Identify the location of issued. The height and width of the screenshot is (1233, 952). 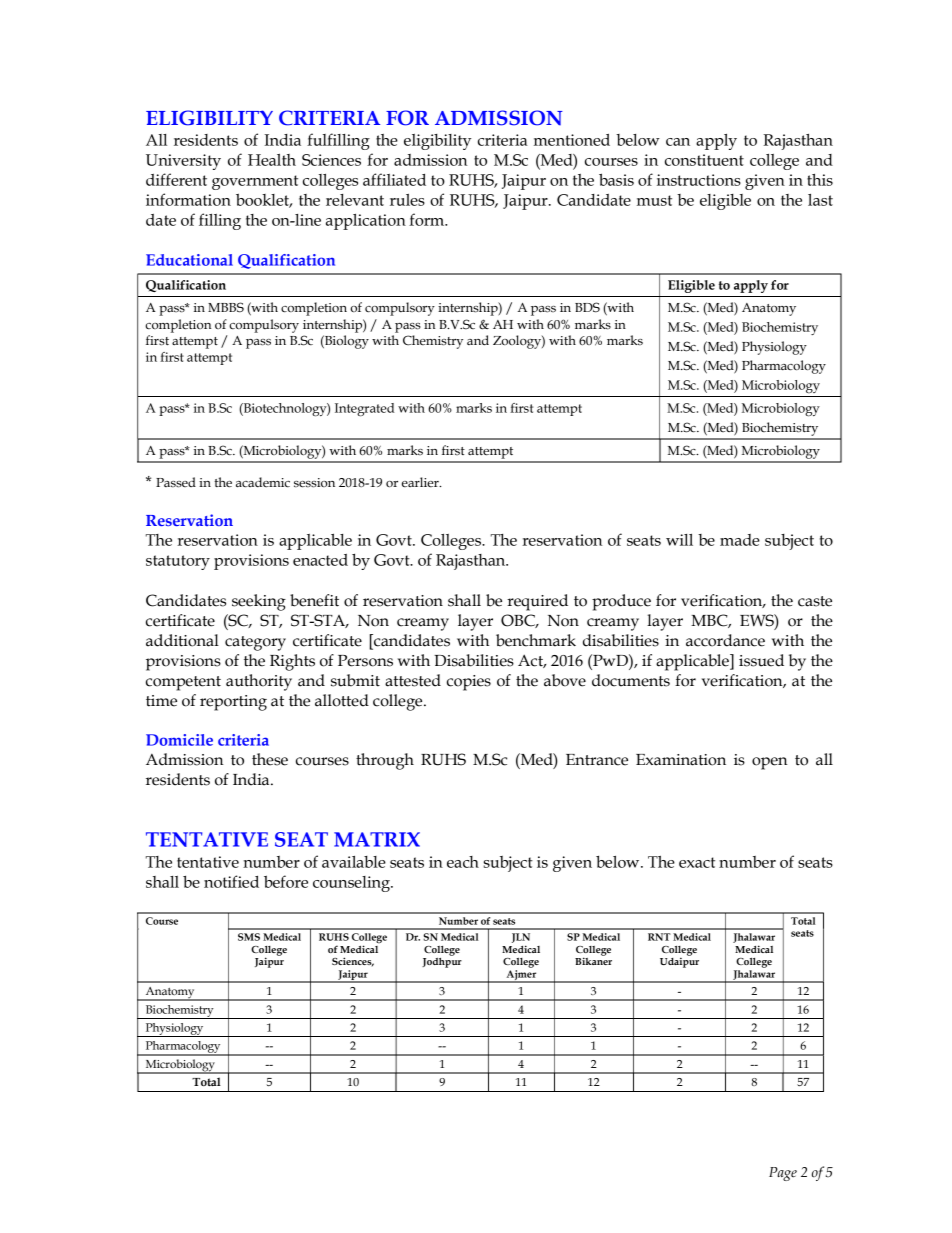
(761, 660).
